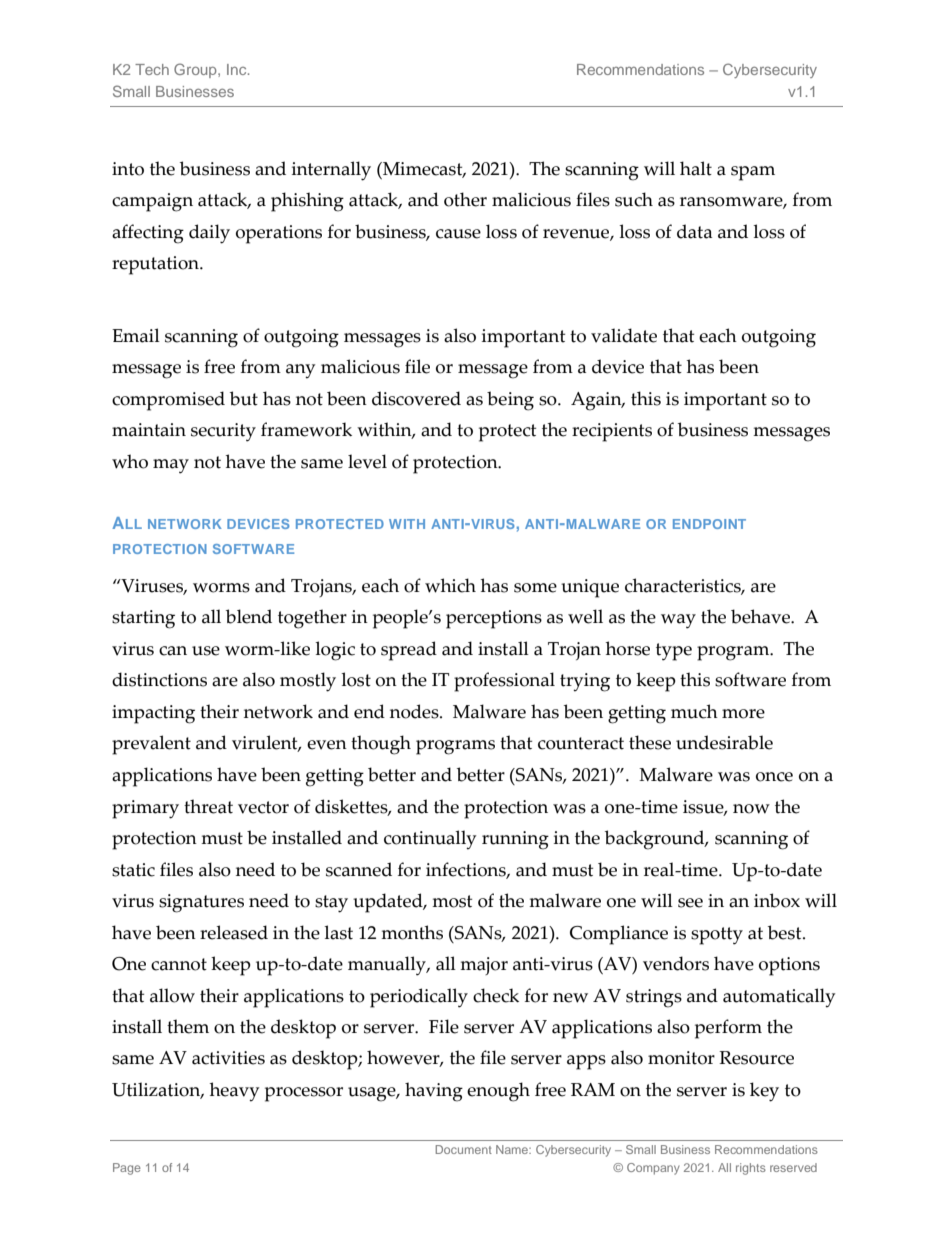 This image has height=1233, width=952. Describe the element at coordinates (696, 168) in the image. I see `halt` at that location.
